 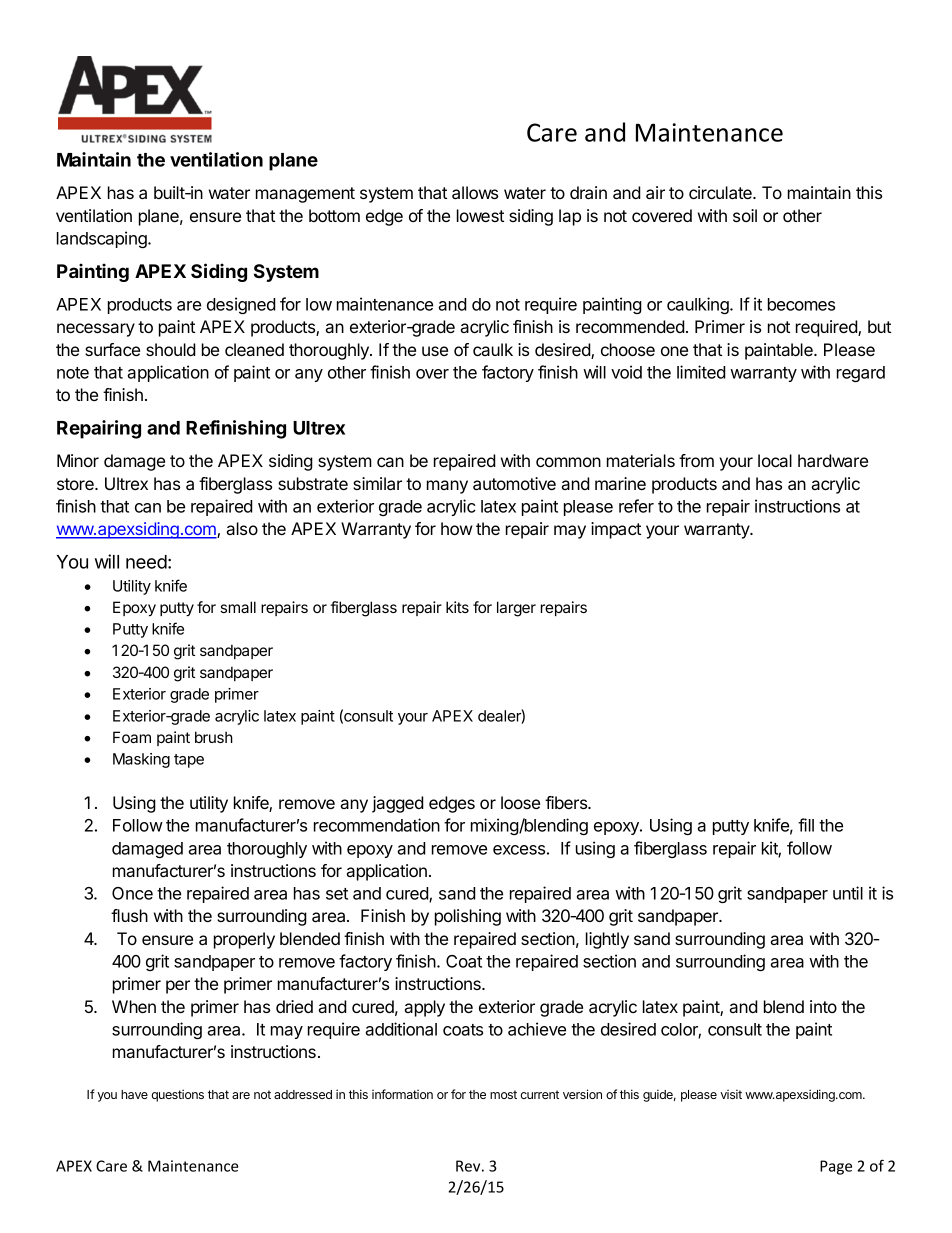 What do you see at coordinates (775, 460) in the page?
I see `local` at bounding box center [775, 460].
